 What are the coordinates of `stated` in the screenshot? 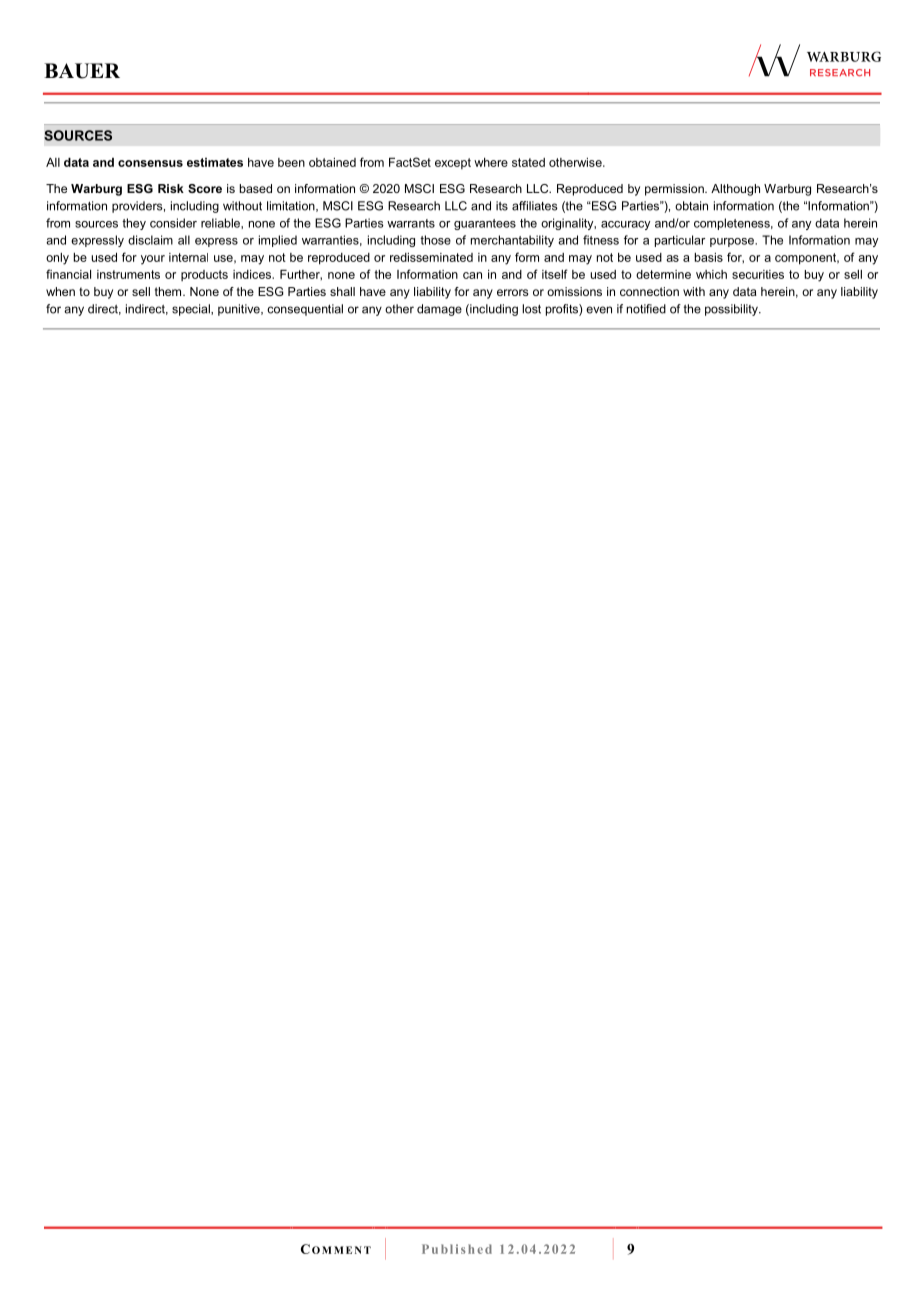 It's located at (528, 162).
